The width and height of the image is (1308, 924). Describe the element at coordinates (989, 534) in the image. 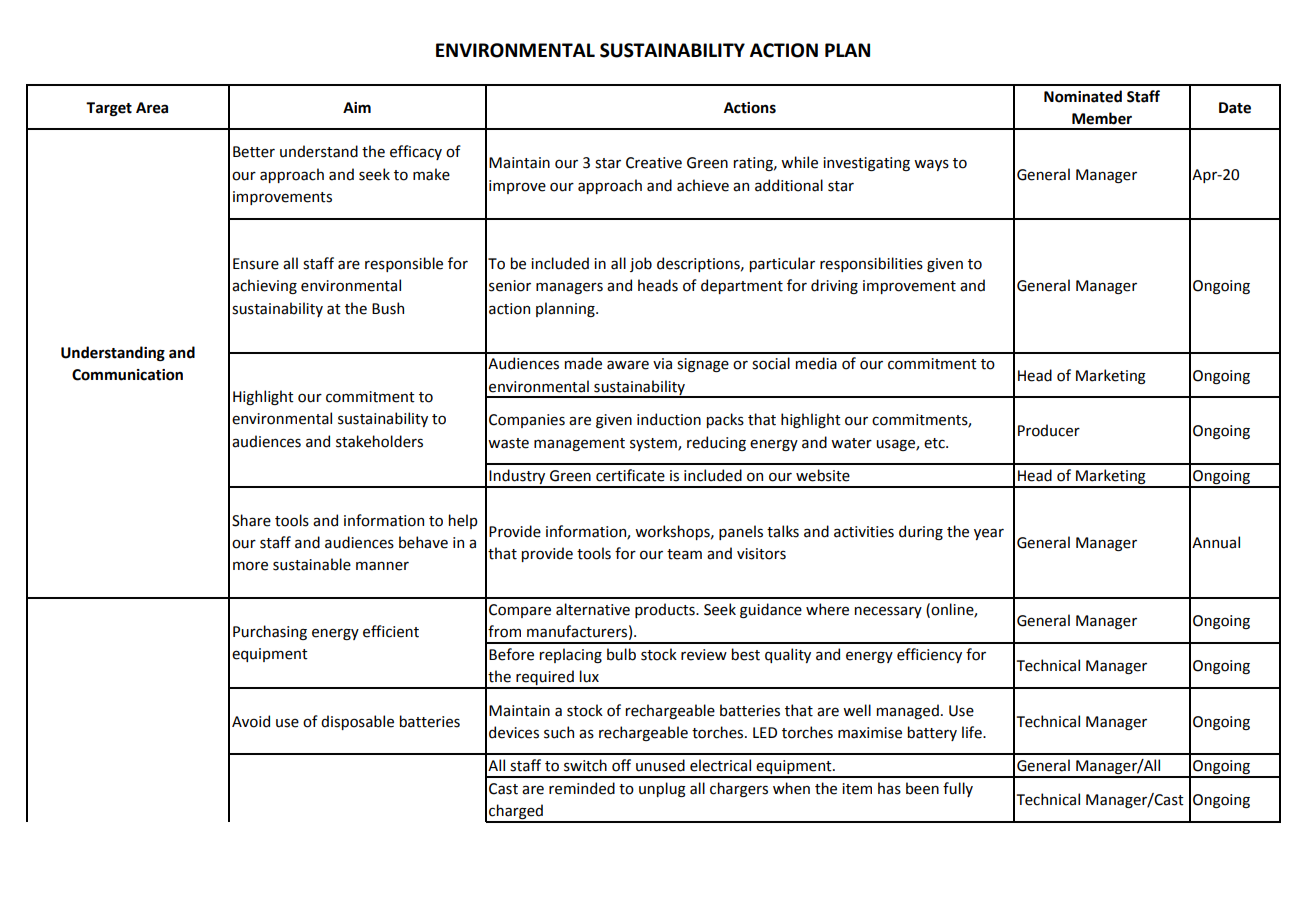

I see `year` at that location.
